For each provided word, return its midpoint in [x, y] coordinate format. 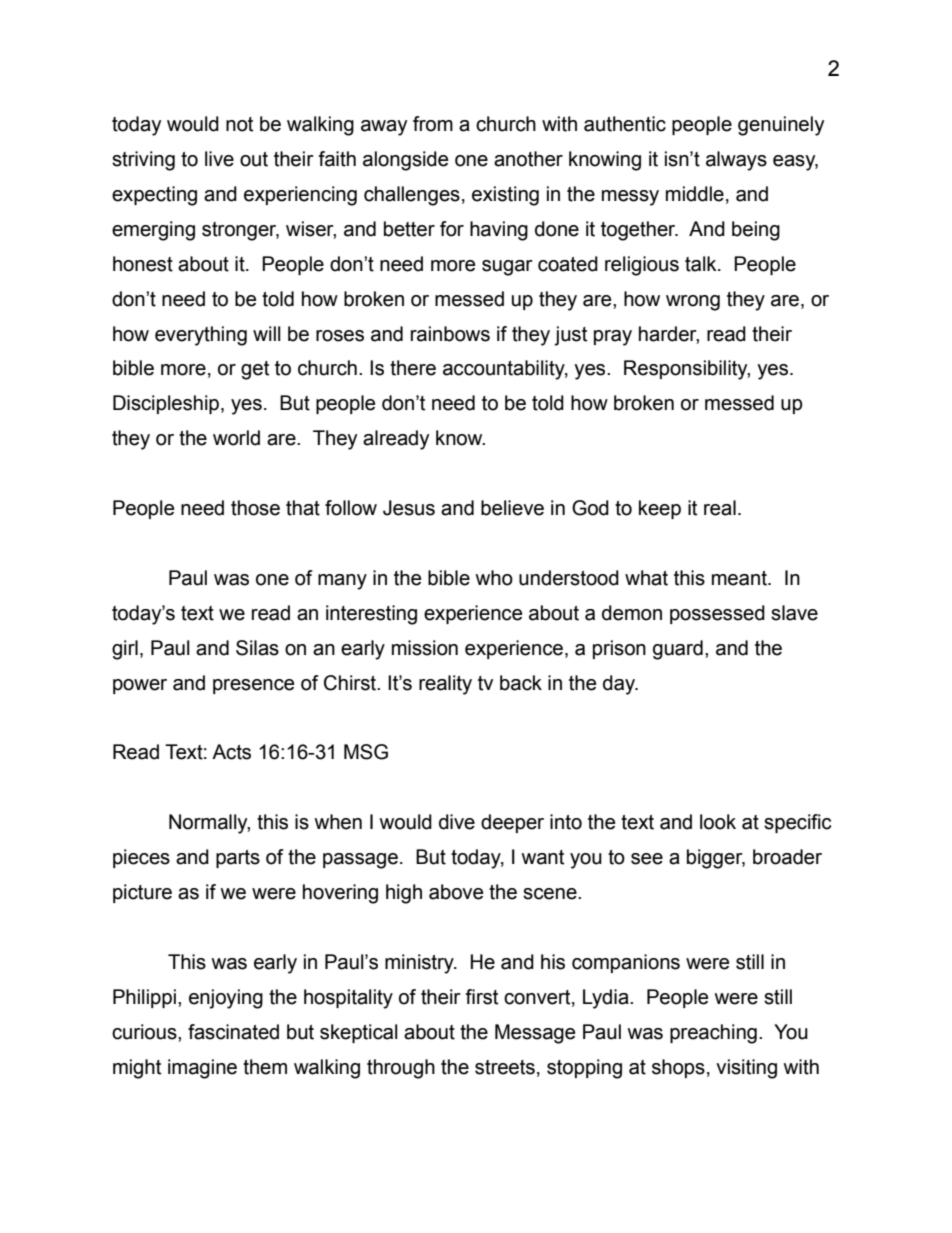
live [219, 159]
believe [512, 508]
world [236, 438]
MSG [366, 752]
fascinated [233, 1032]
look [718, 822]
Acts [231, 752]
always [736, 161]
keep [660, 509]
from [433, 124]
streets [505, 1067]
